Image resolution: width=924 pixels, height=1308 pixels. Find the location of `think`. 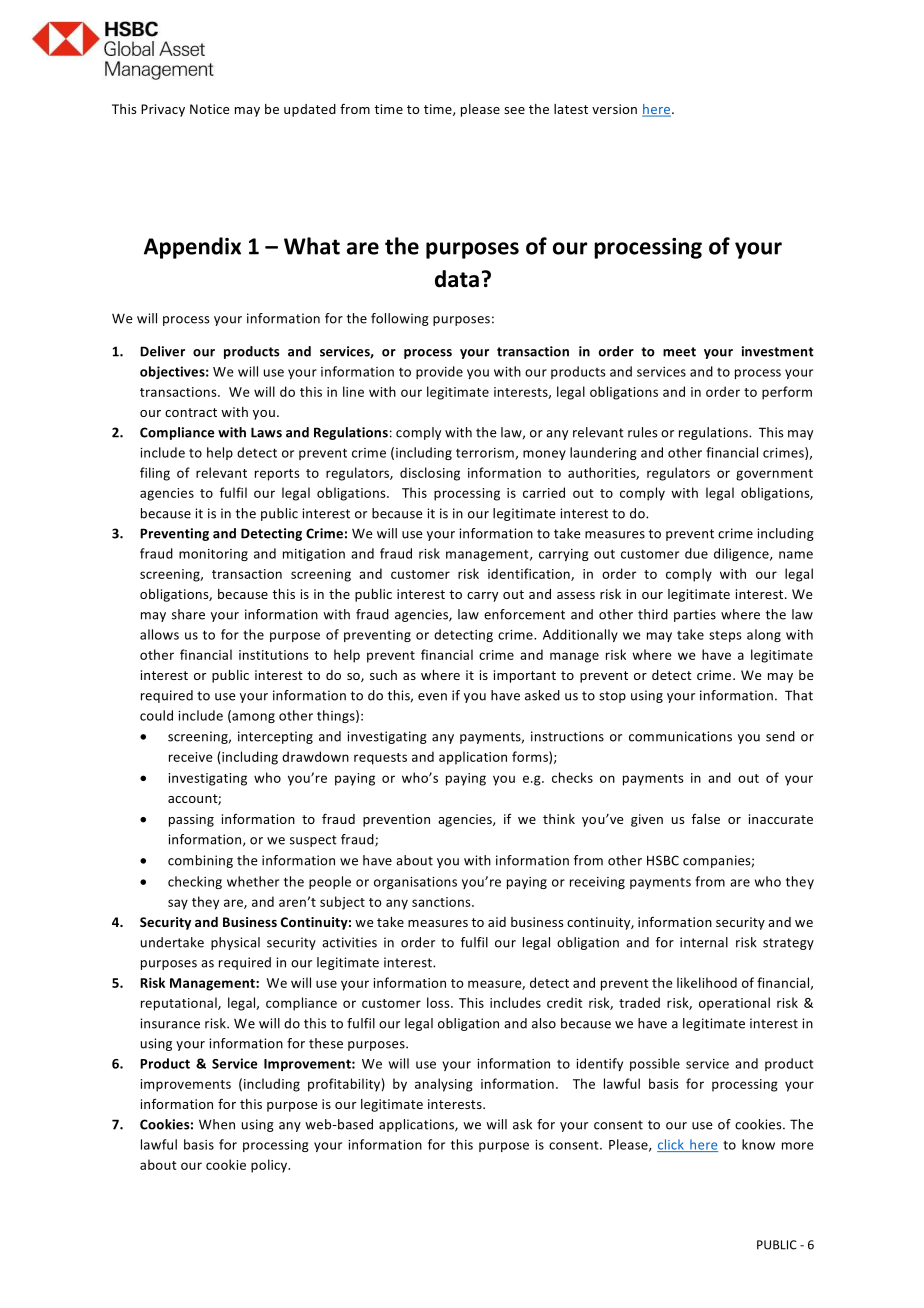

think is located at coordinates (559, 819).
